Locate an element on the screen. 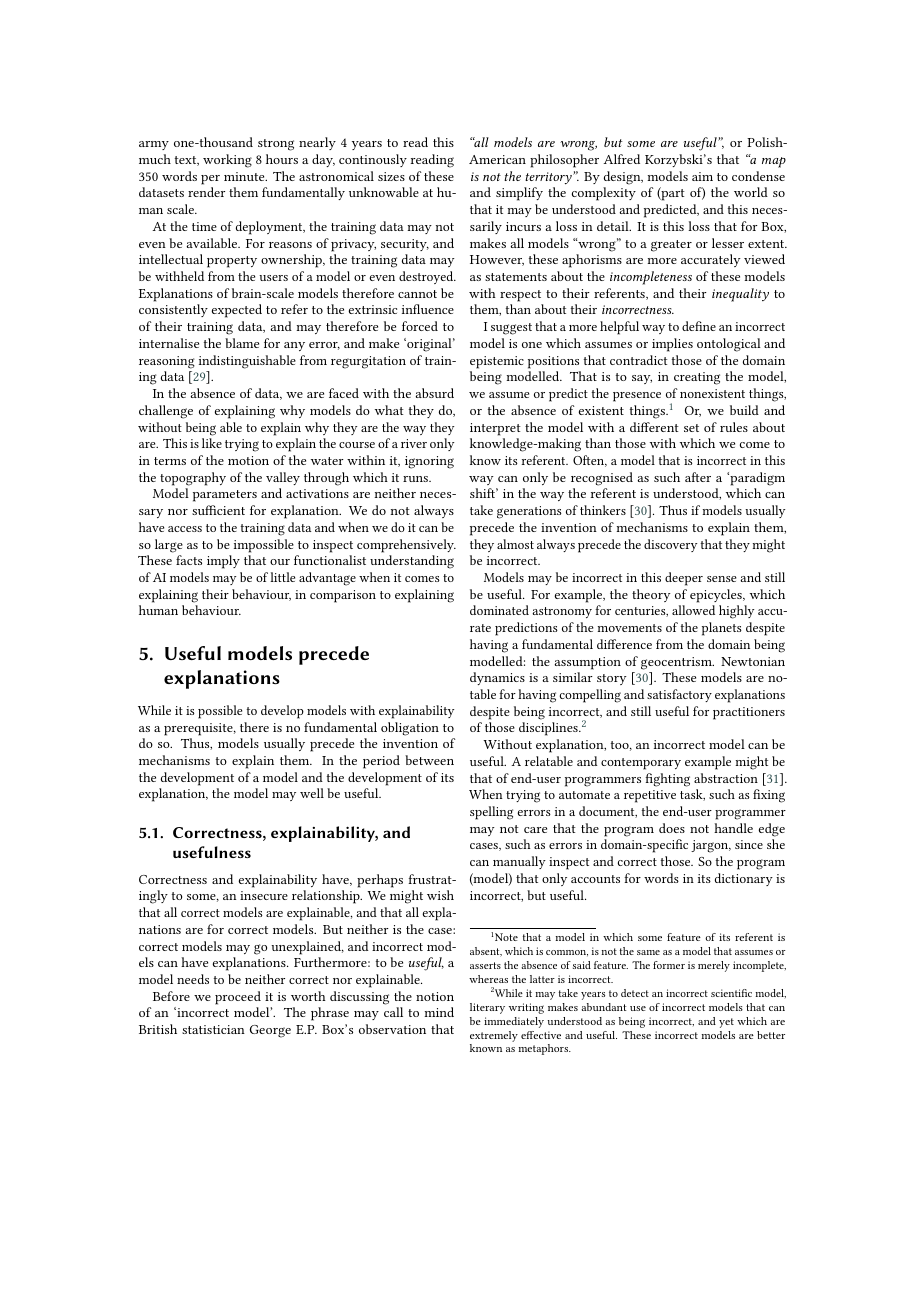 Image resolution: width=924 pixels, height=1308 pixels. literary is located at coordinates (487, 1008).
